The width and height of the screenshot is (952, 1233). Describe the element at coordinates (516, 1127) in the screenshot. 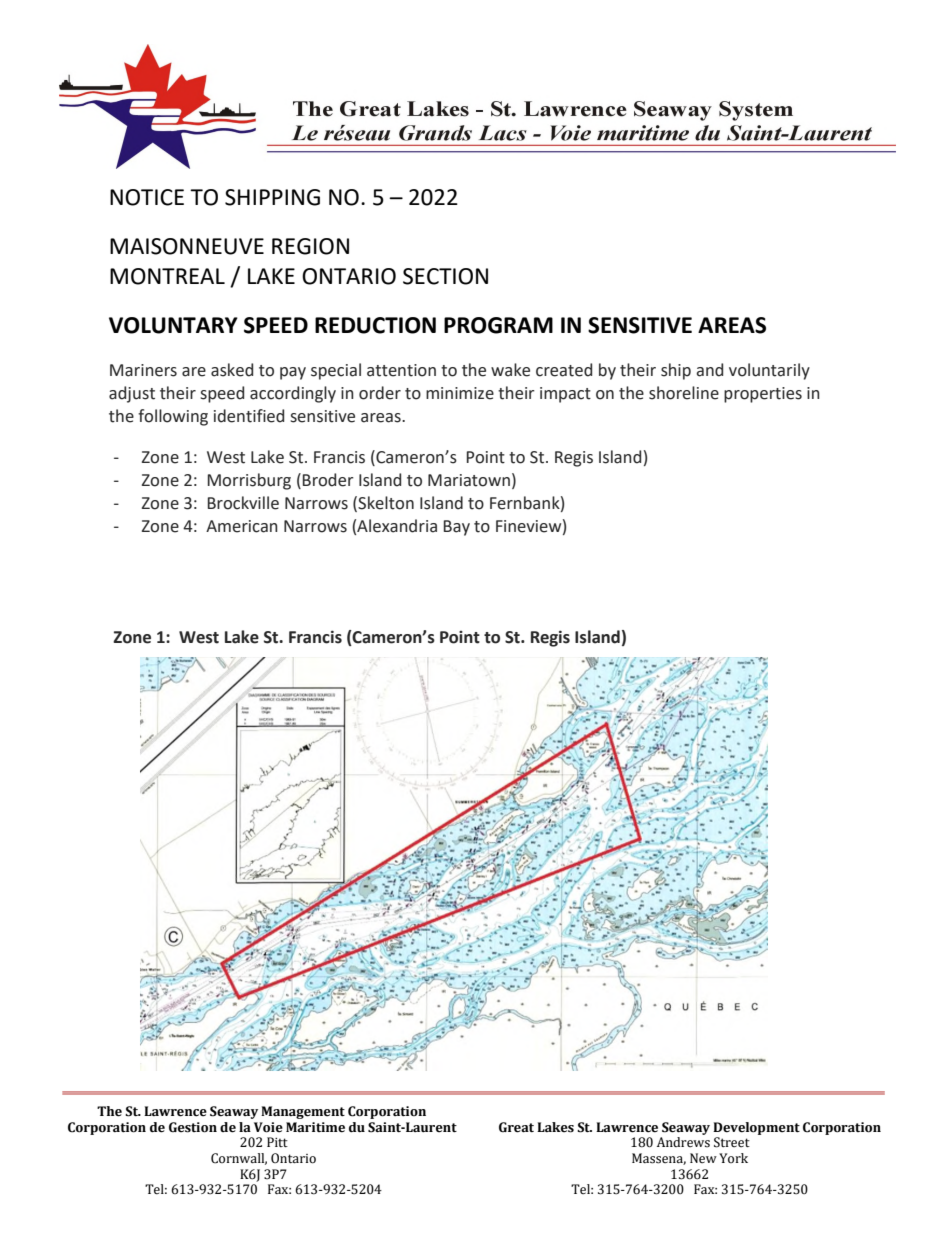

I see `Great` at that location.
